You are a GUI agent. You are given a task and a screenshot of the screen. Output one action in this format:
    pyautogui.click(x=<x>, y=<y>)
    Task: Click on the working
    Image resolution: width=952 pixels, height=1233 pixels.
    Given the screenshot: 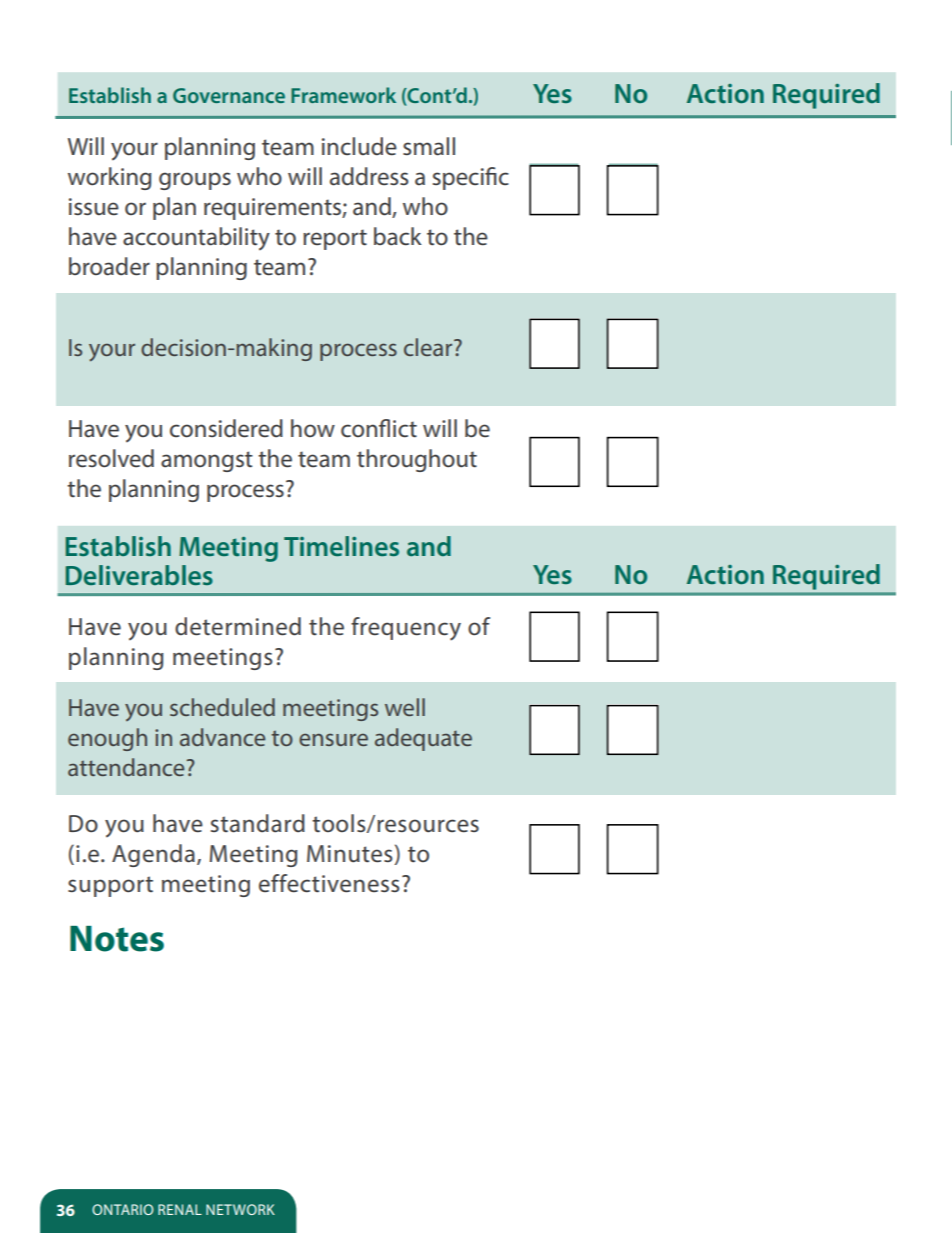 What is the action you would take?
    pyautogui.click(x=110, y=178)
